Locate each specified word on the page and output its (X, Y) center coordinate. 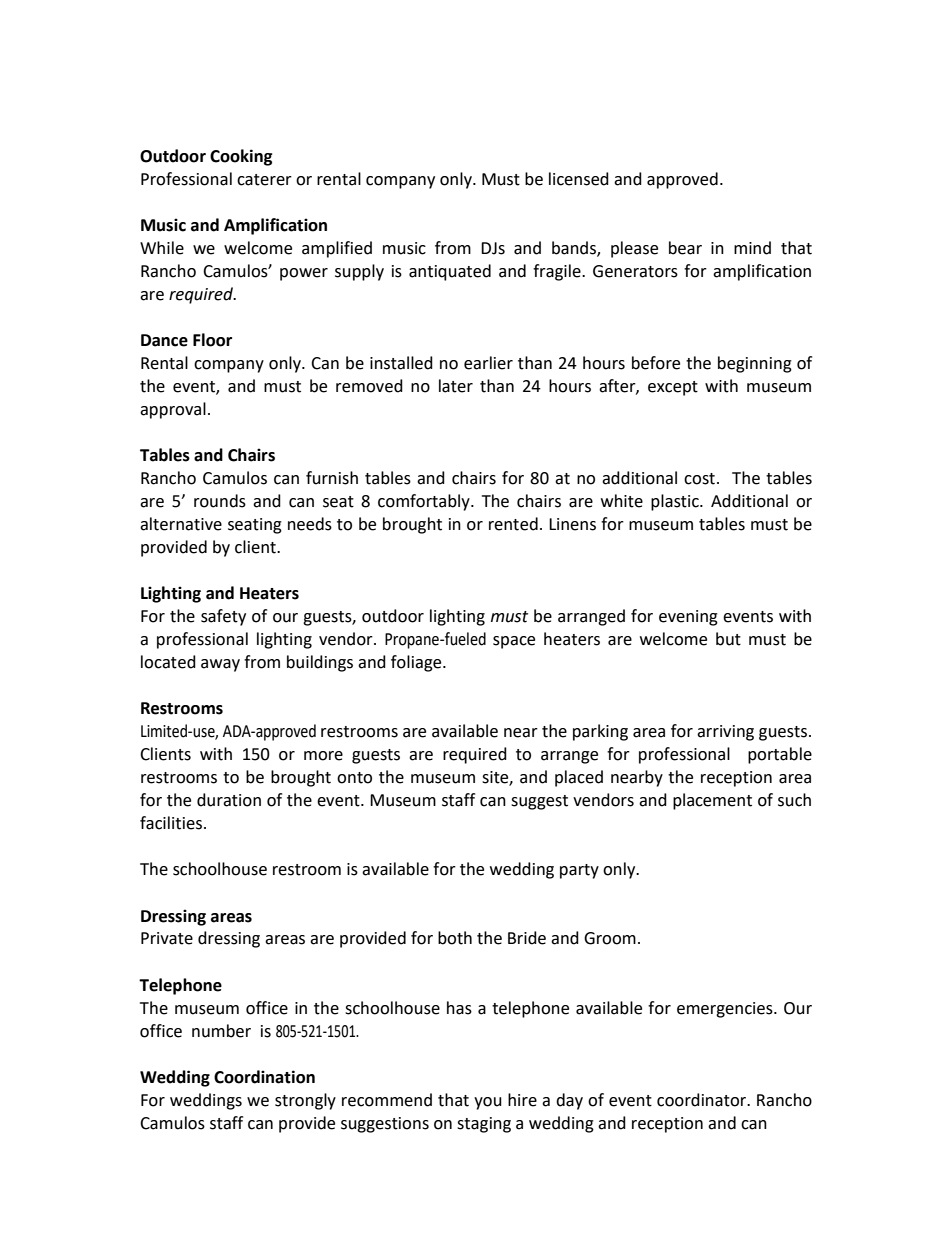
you (488, 1103)
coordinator (703, 1100)
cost (699, 479)
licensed (579, 179)
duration (229, 800)
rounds (220, 501)
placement (712, 801)
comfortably (425, 502)
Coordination (264, 1077)
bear (685, 248)
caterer (264, 180)
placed (579, 778)
